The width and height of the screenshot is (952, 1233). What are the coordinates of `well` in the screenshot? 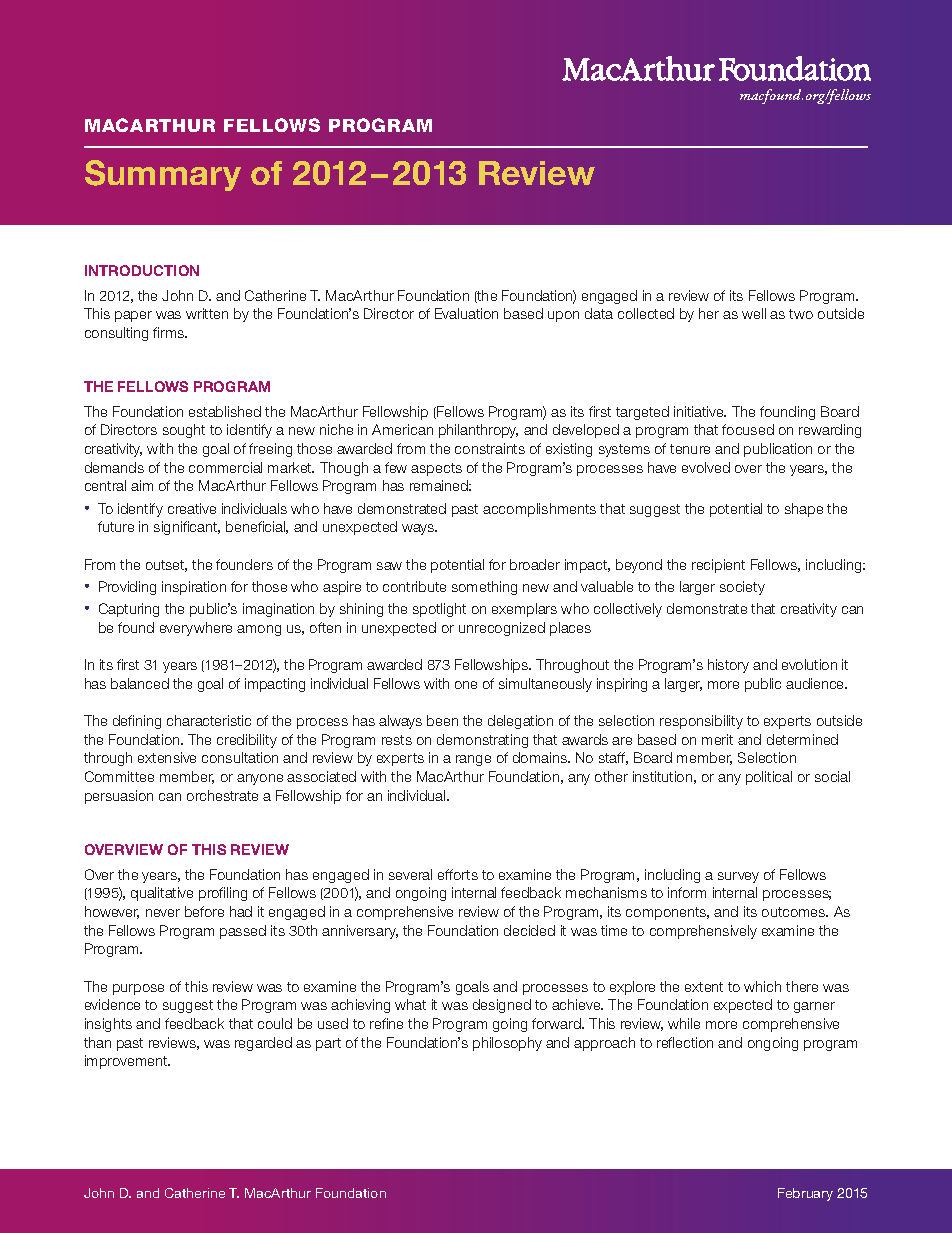 It's located at (754, 313).
